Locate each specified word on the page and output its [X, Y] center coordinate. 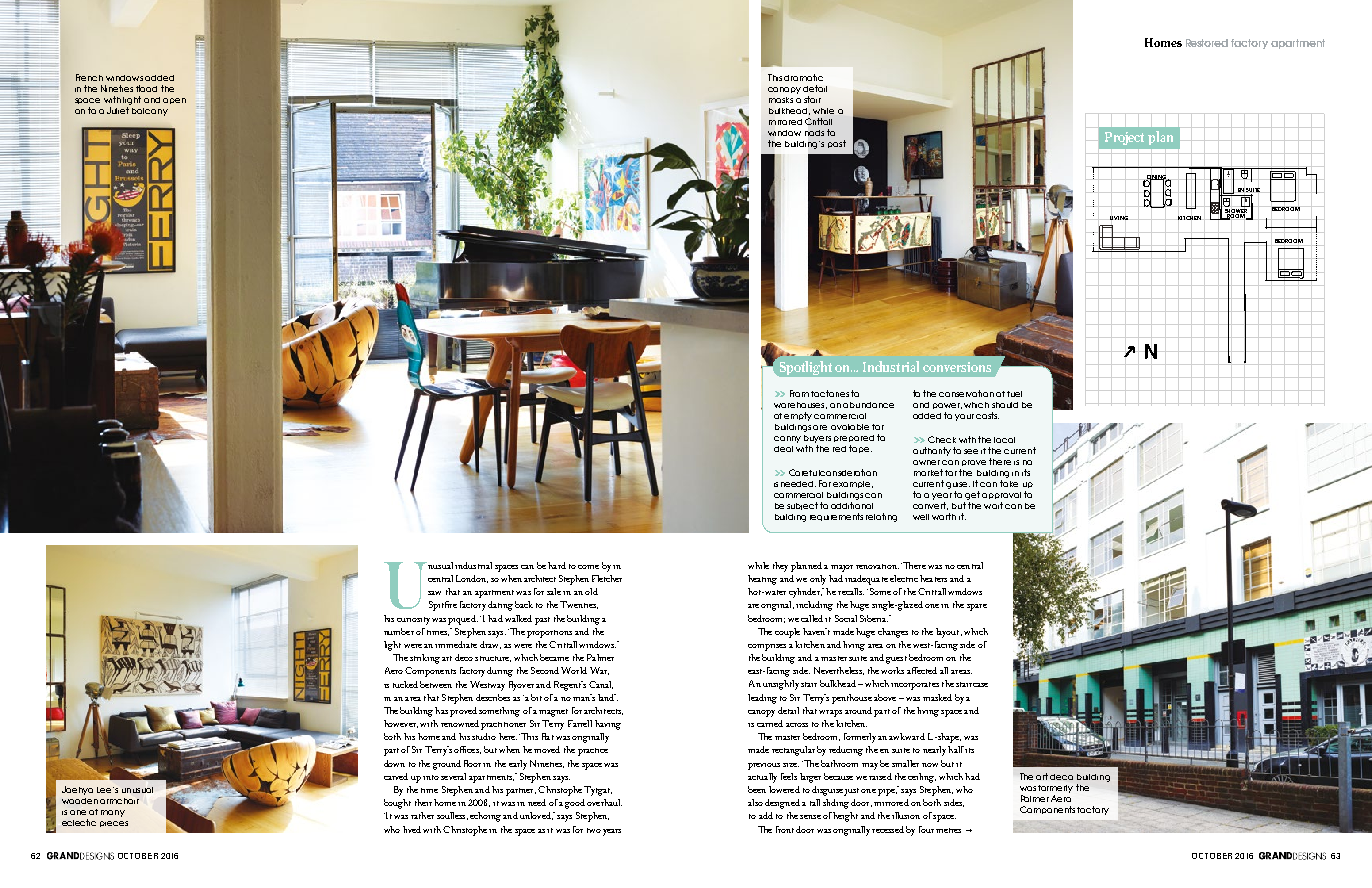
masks [781, 100]
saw [434, 593]
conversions [957, 367]
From [799, 393]
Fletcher [607, 578]
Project [1124, 138]
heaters [933, 578]
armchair [119, 801]
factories [830, 393]
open [174, 101]
